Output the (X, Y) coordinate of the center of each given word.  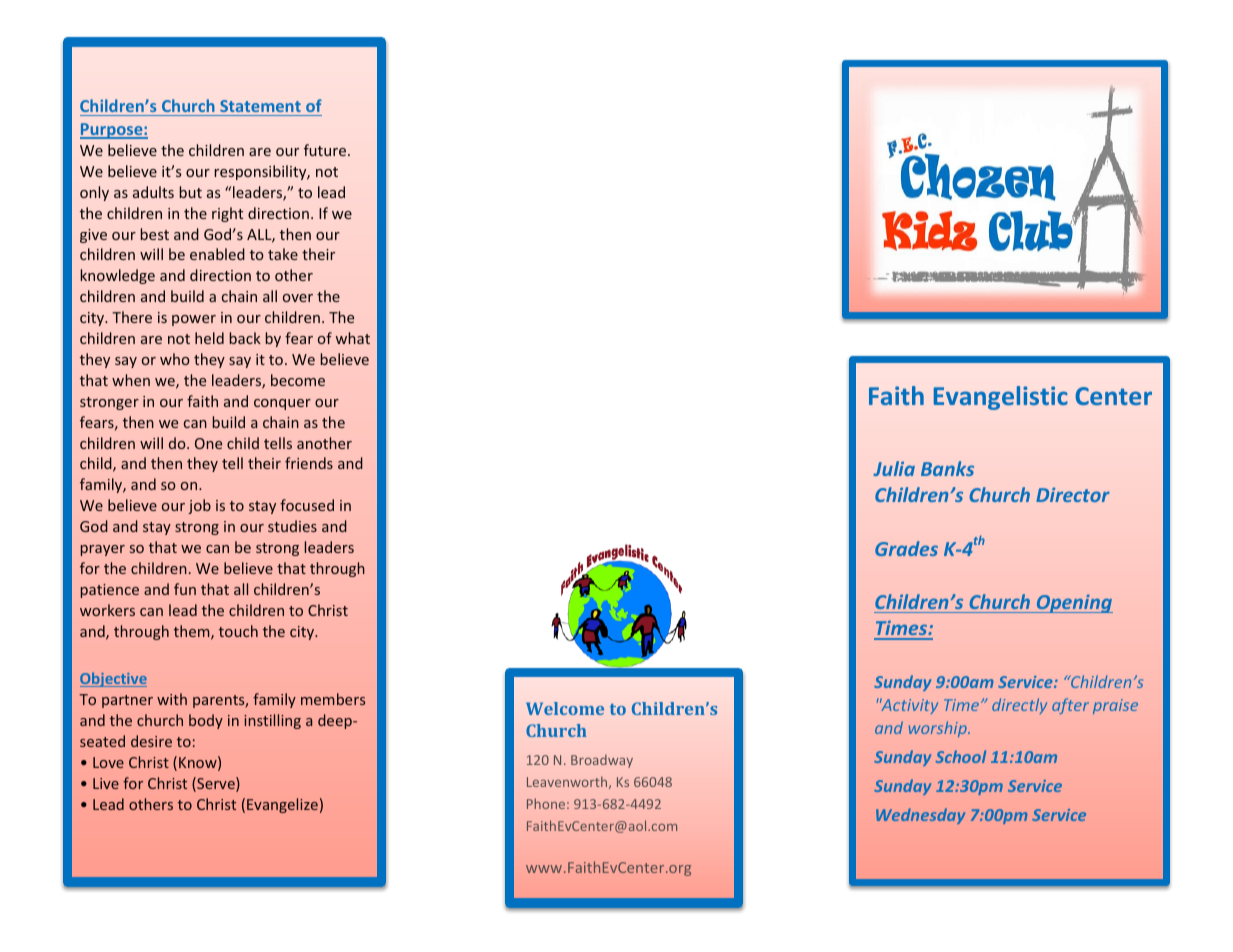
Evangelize (282, 805)
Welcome (565, 708)
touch (238, 631)
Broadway (602, 761)
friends (309, 463)
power (194, 320)
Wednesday (920, 816)
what (353, 338)
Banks (947, 468)
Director (1073, 494)
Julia (894, 468)
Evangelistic (1001, 398)
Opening (1073, 603)
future (326, 150)
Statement (260, 106)
